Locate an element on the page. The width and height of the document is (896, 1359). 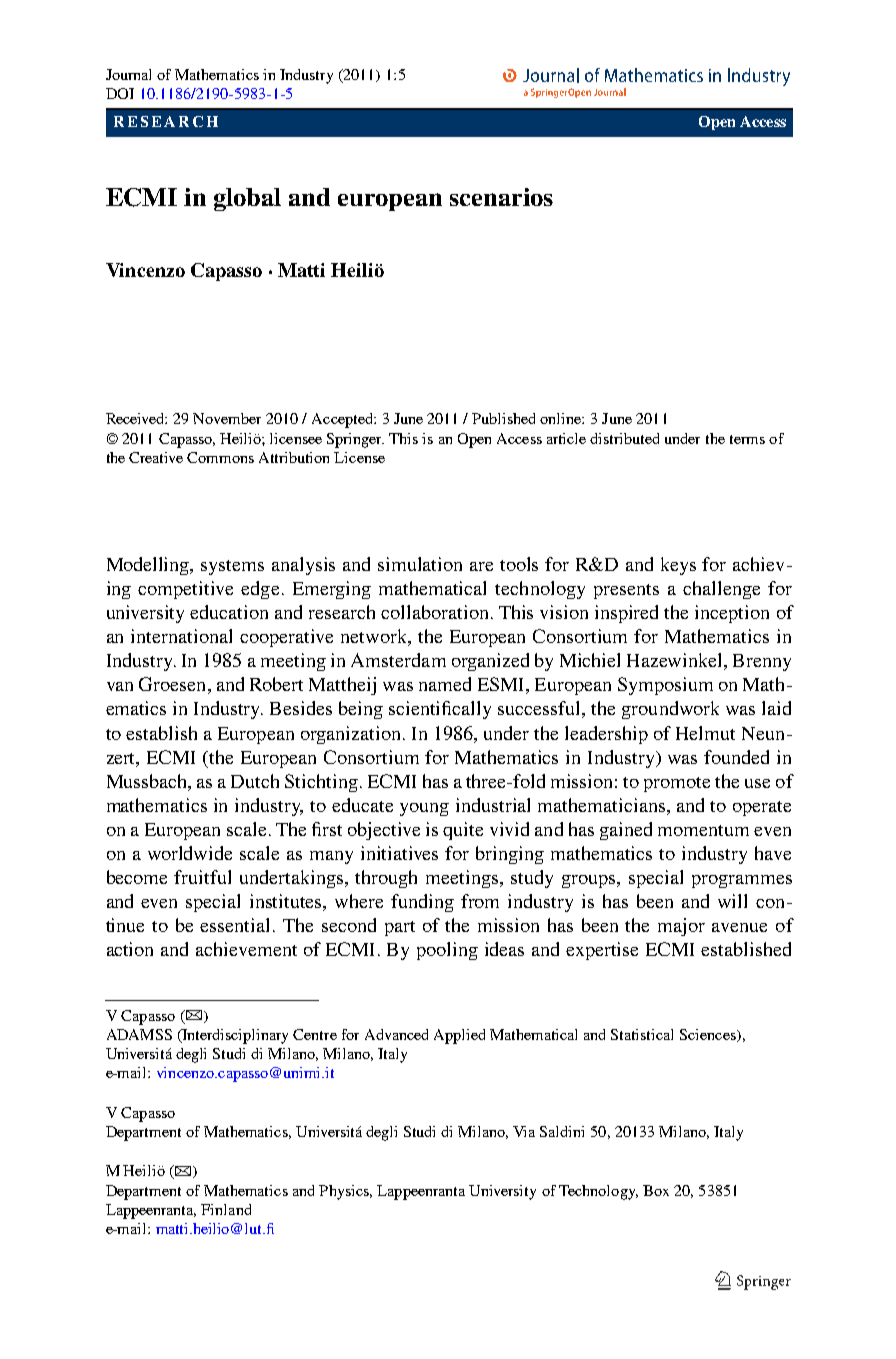
terms is located at coordinates (747, 439).
